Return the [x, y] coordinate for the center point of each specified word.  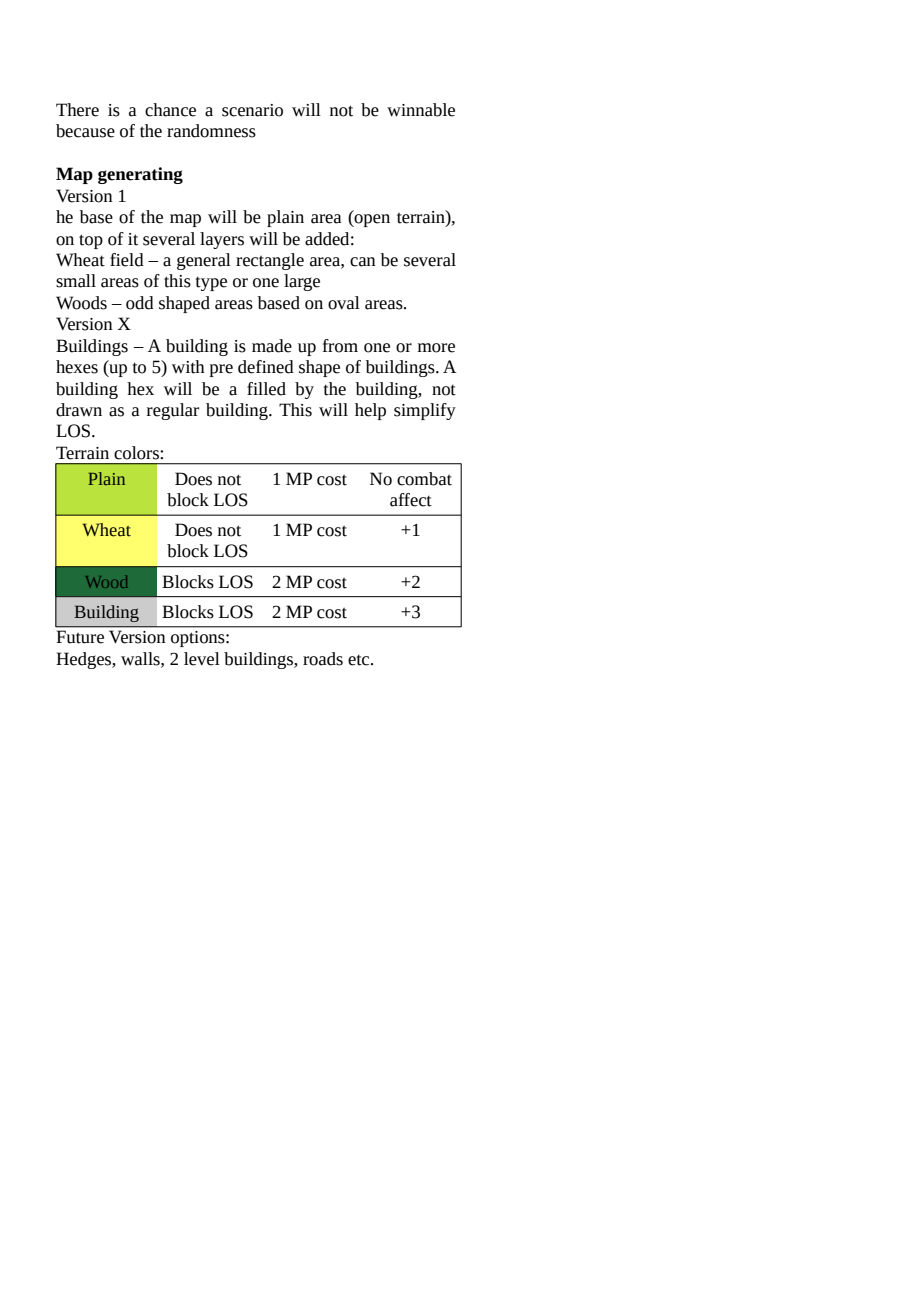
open [371, 220]
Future [80, 637]
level [202, 659]
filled [266, 389]
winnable [421, 110]
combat [424, 479]
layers [222, 240]
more [436, 348]
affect [411, 500]
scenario [252, 110]
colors [137, 453]
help [370, 411]
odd [140, 303]
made [272, 346]
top [91, 241]
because [85, 131]
